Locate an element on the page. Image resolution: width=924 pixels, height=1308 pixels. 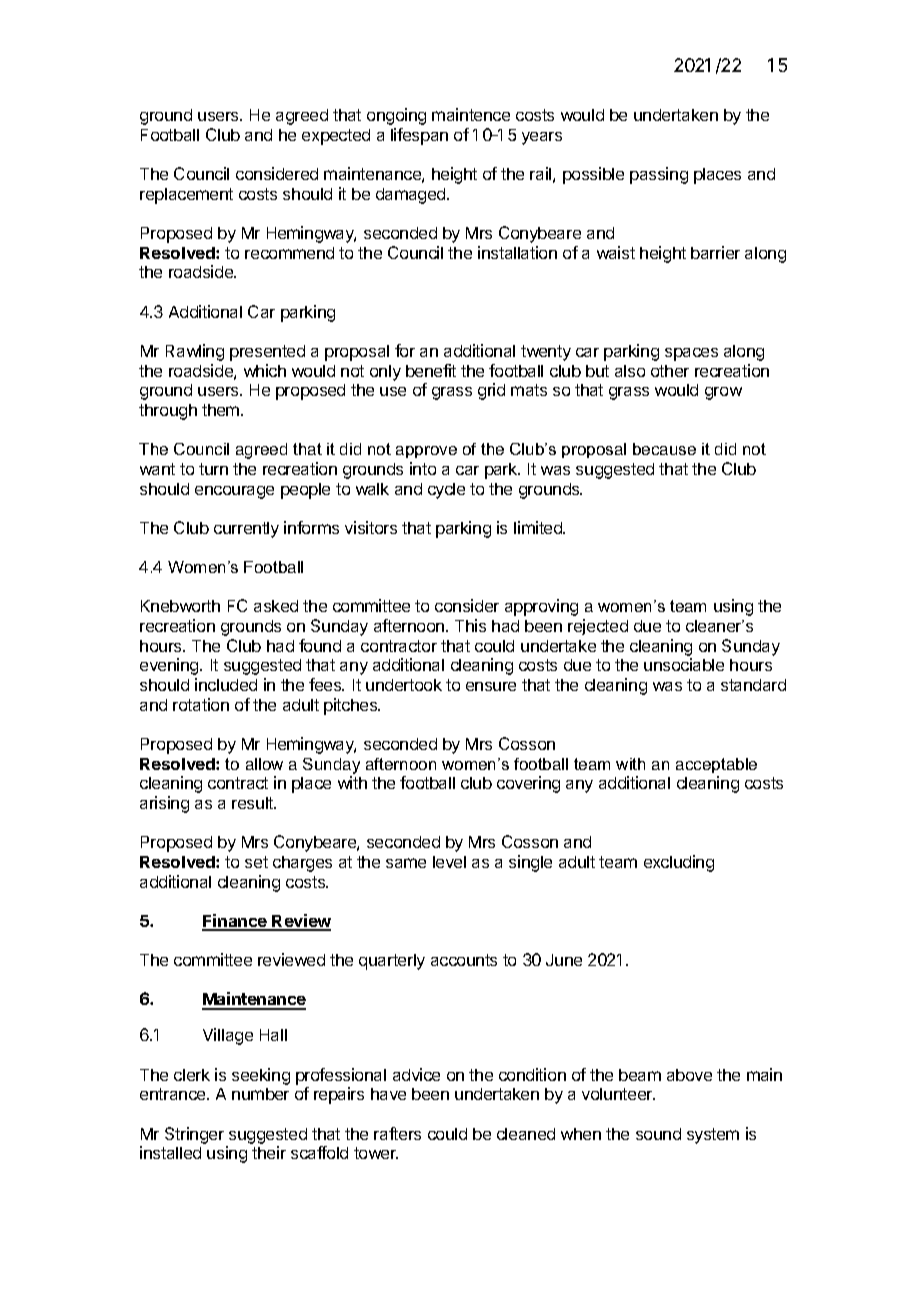
sound is located at coordinates (658, 1134).
